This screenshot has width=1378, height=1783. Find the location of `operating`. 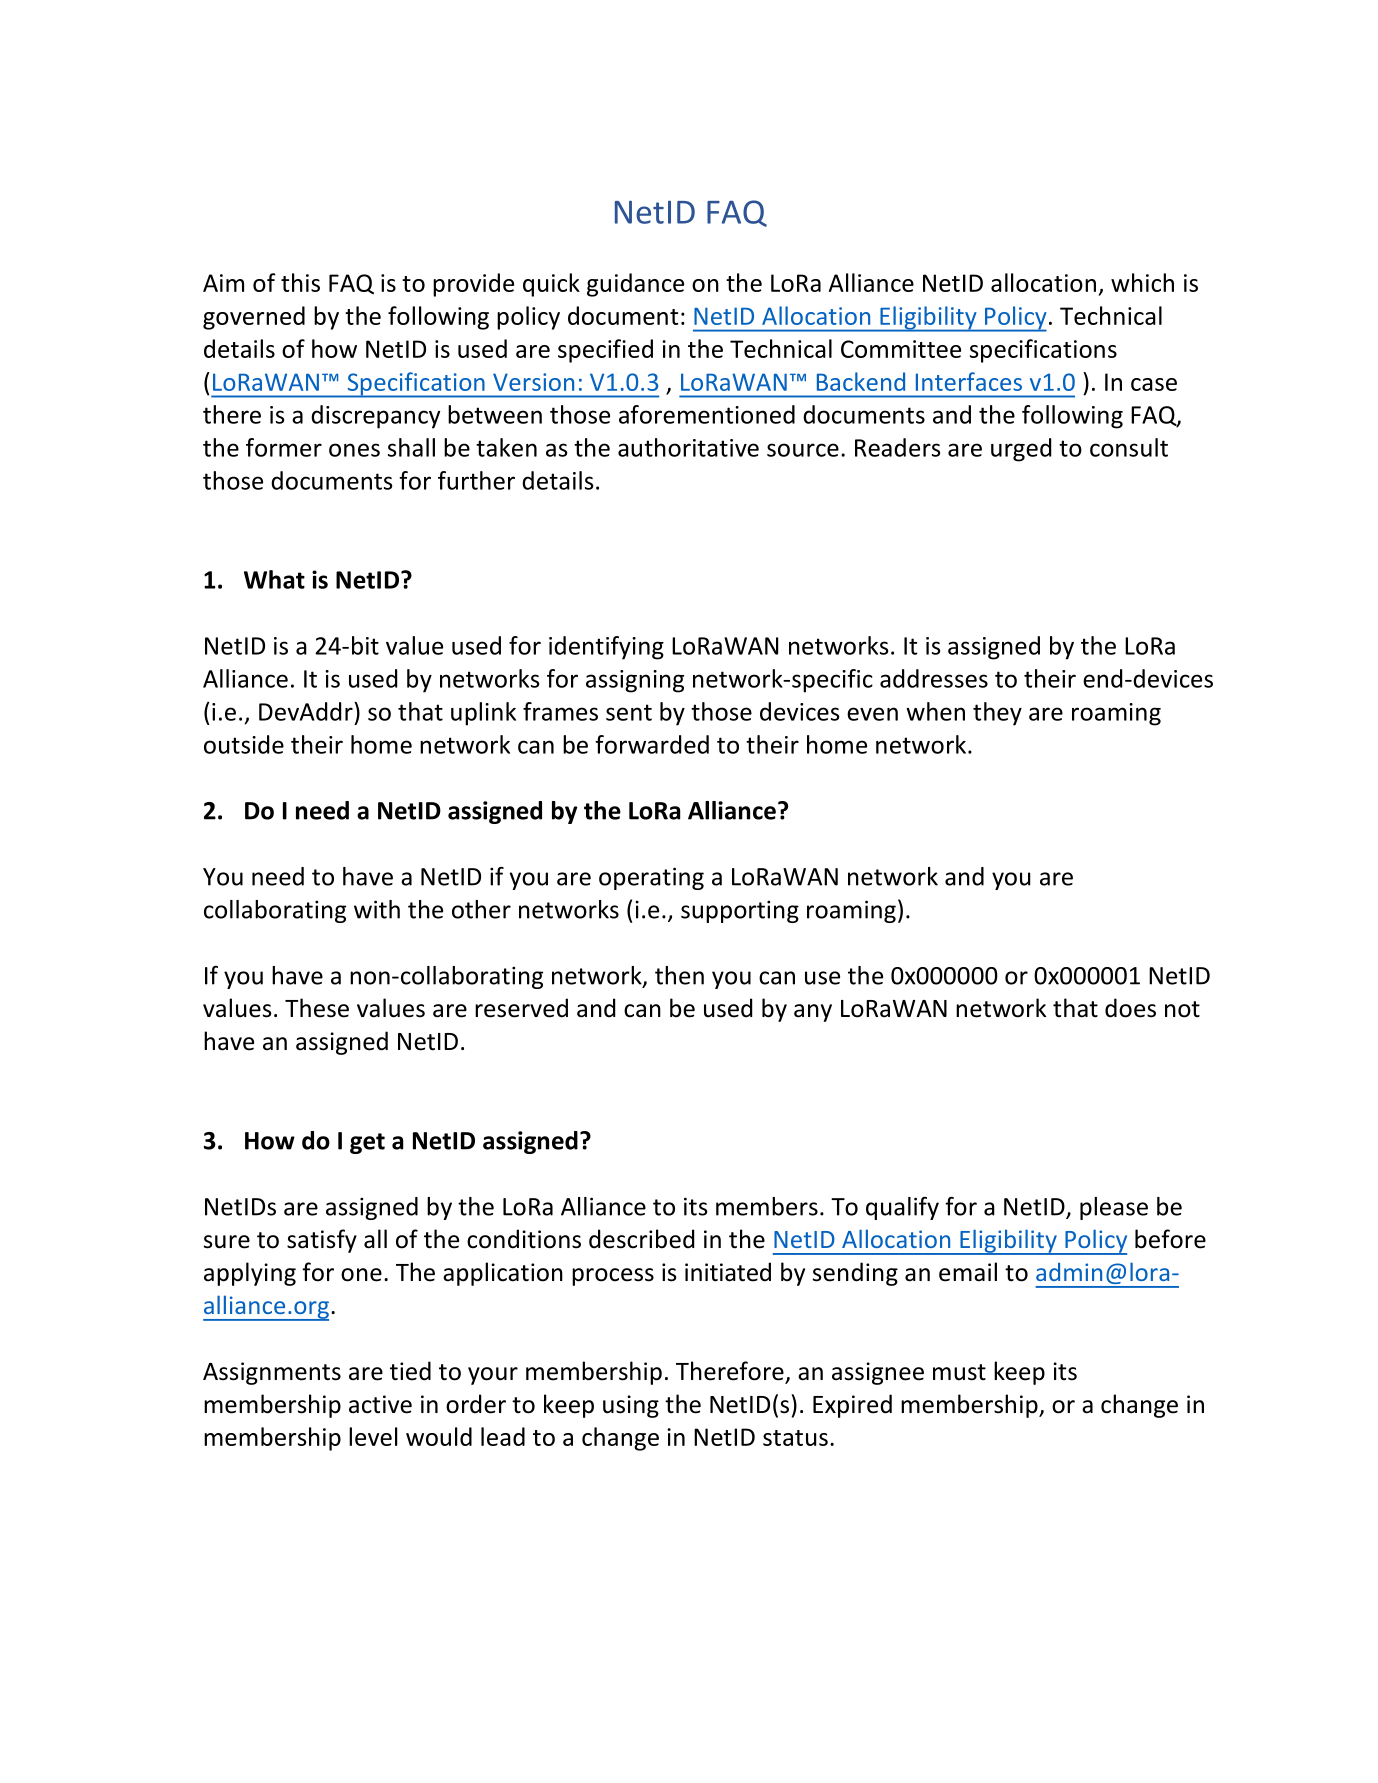

operating is located at coordinates (651, 878).
